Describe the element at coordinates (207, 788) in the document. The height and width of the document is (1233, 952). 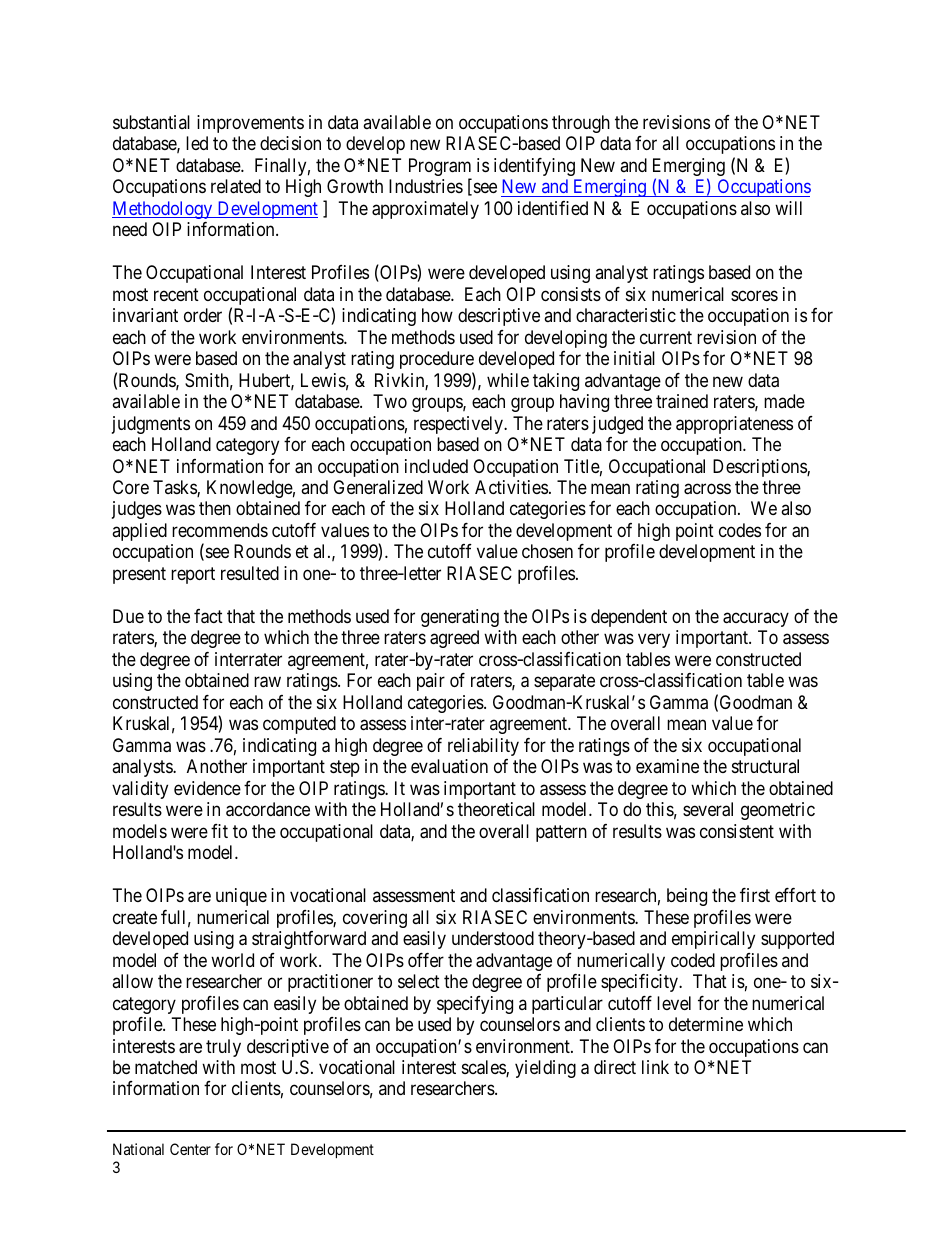
I see `evidence` at that location.
